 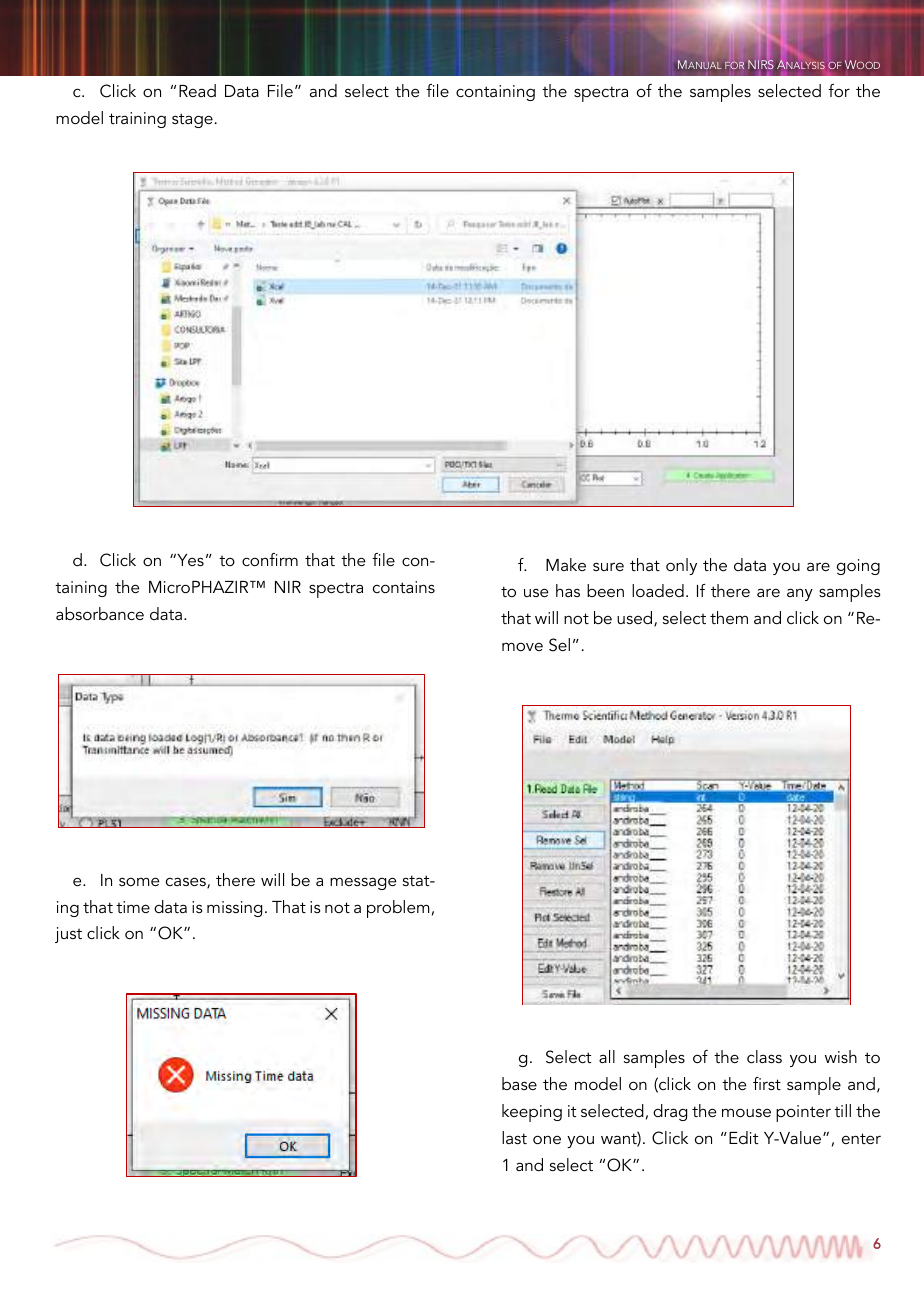 What do you see at coordinates (681, 566) in the screenshot?
I see `only` at bounding box center [681, 566].
